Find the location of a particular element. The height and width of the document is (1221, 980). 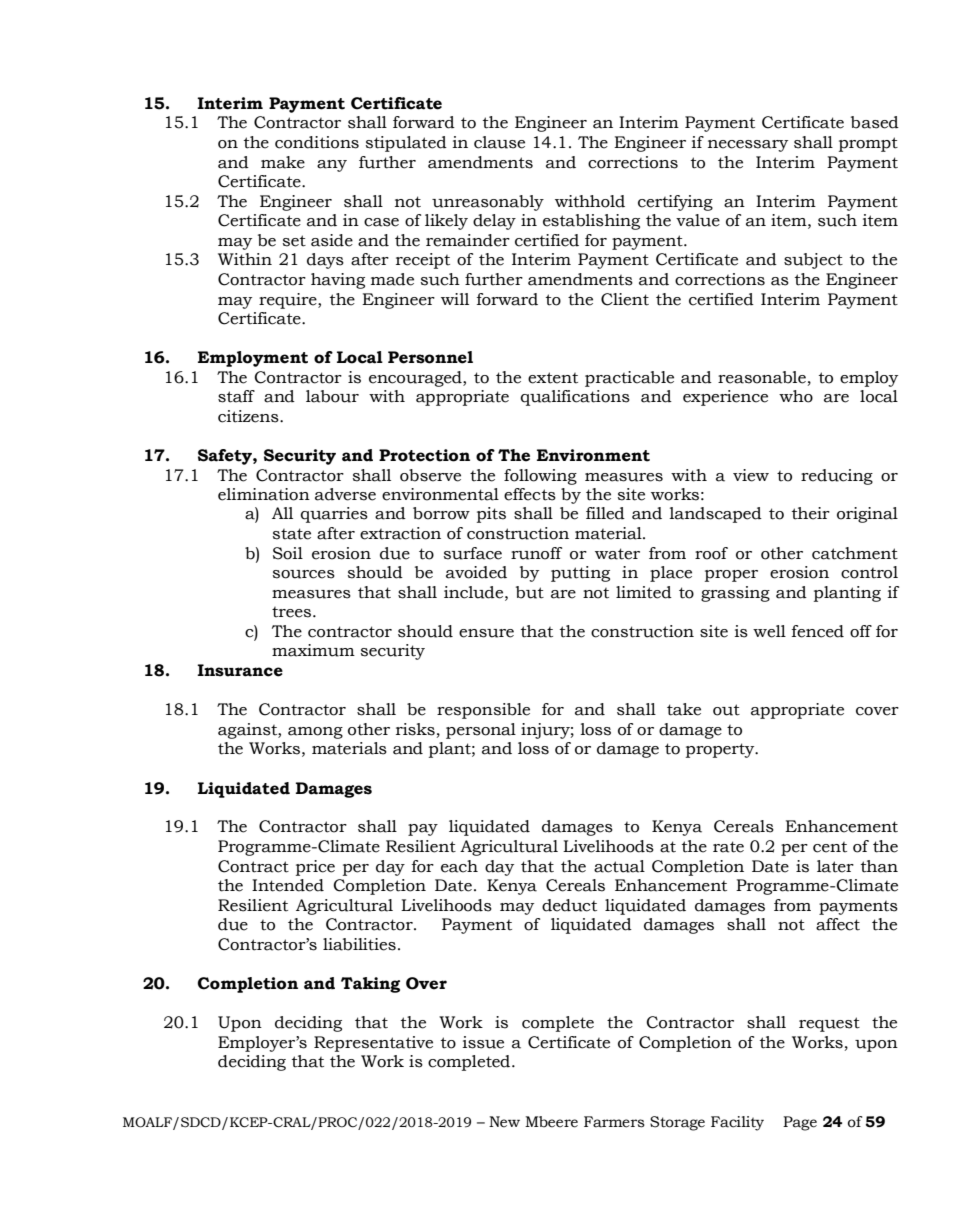

conditions is located at coordinates (317, 142).
